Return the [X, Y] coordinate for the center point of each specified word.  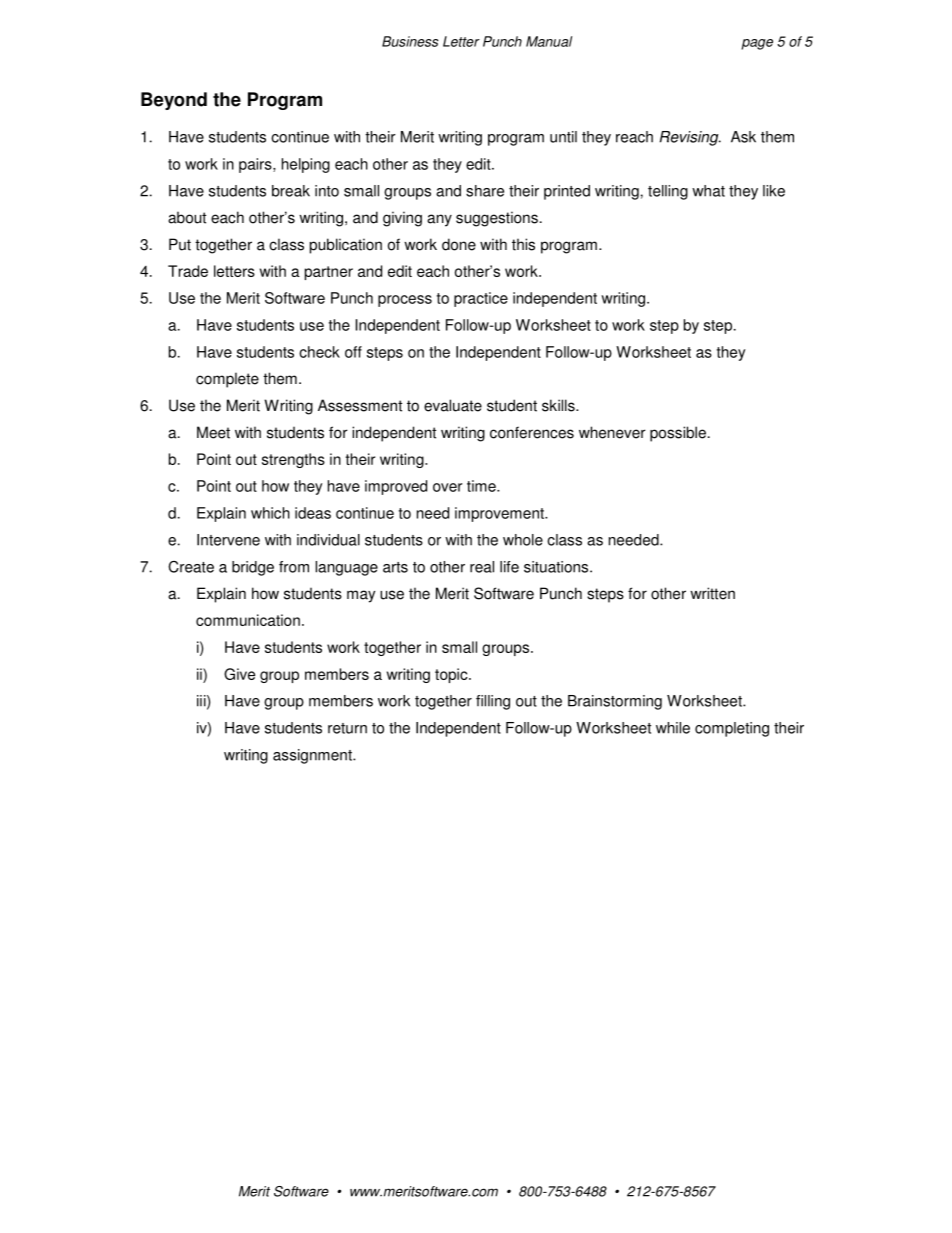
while [673, 728]
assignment [313, 756]
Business [410, 41]
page [757, 44]
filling [493, 702]
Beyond [174, 101]
